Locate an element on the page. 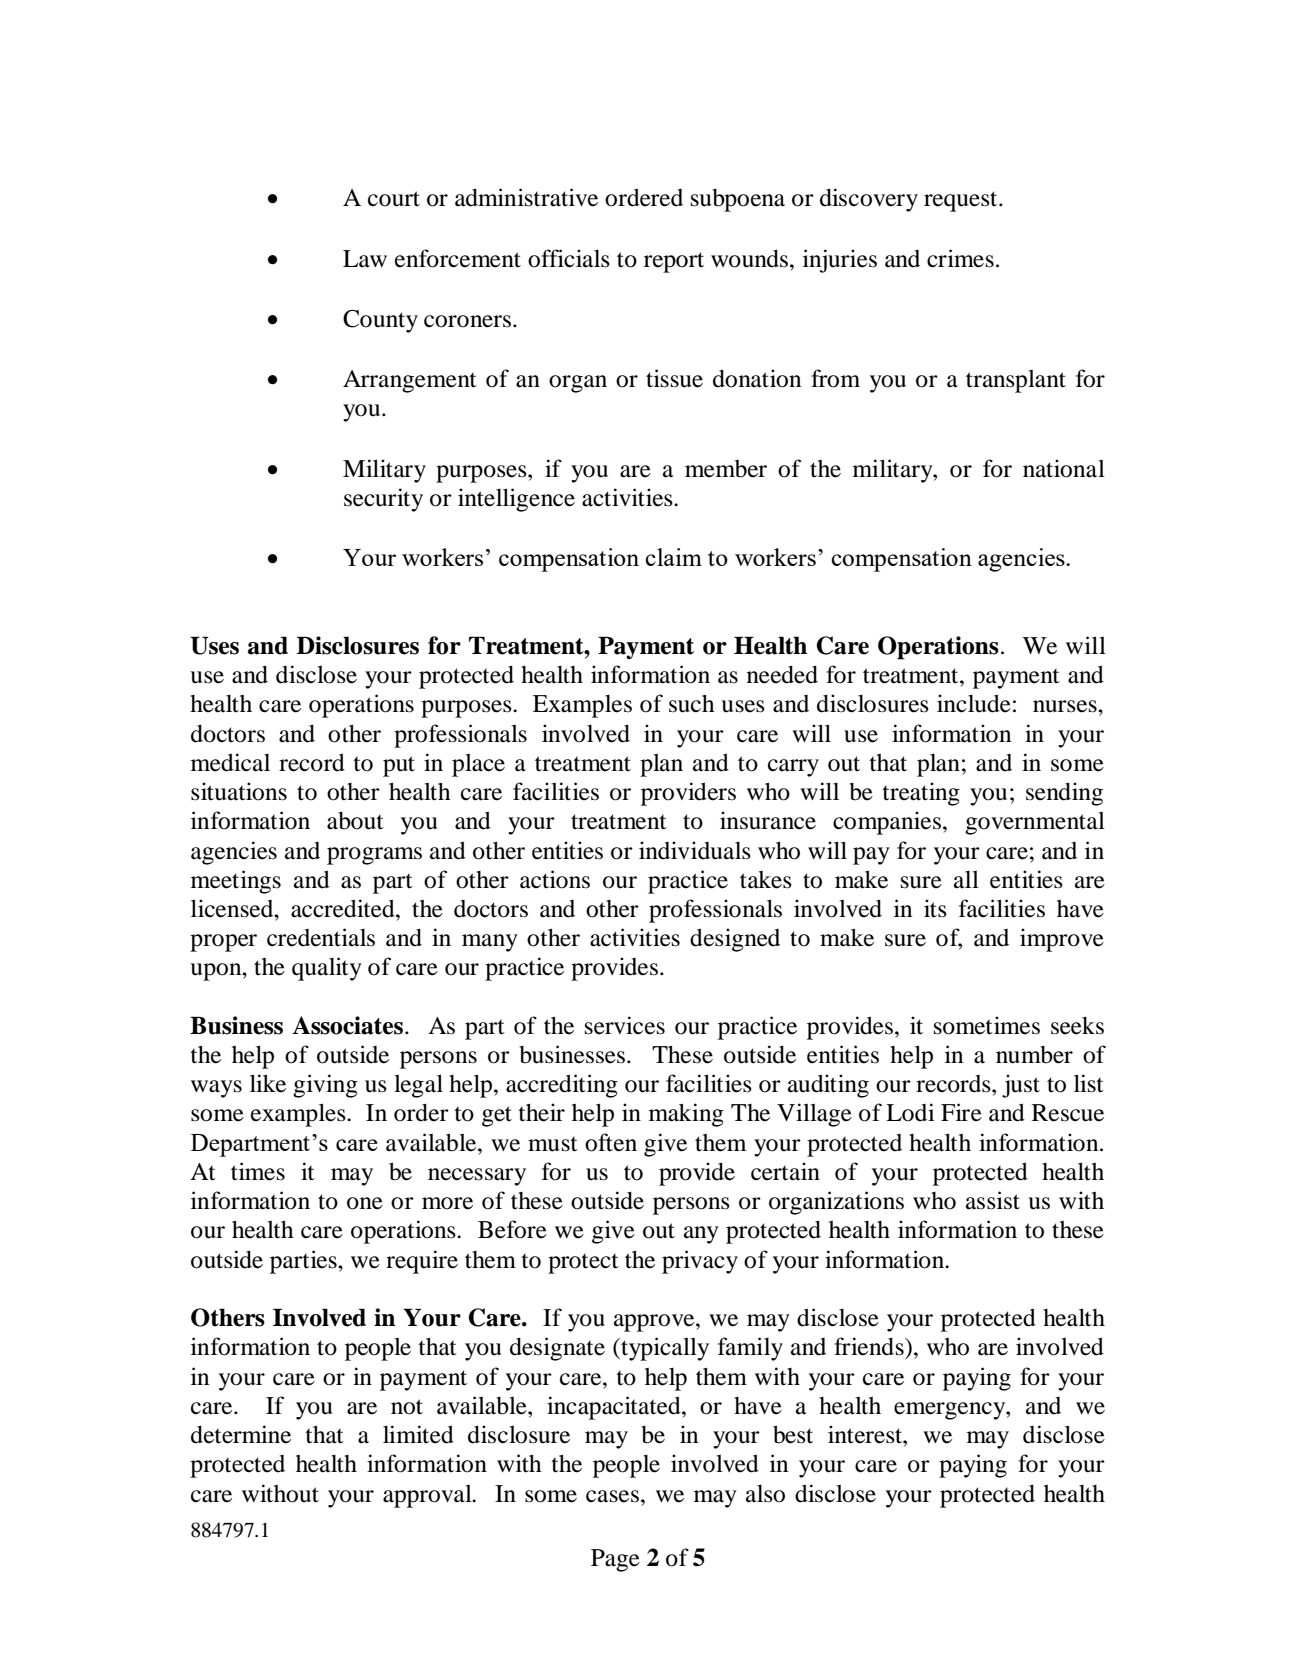  crimes is located at coordinates (960, 258).
